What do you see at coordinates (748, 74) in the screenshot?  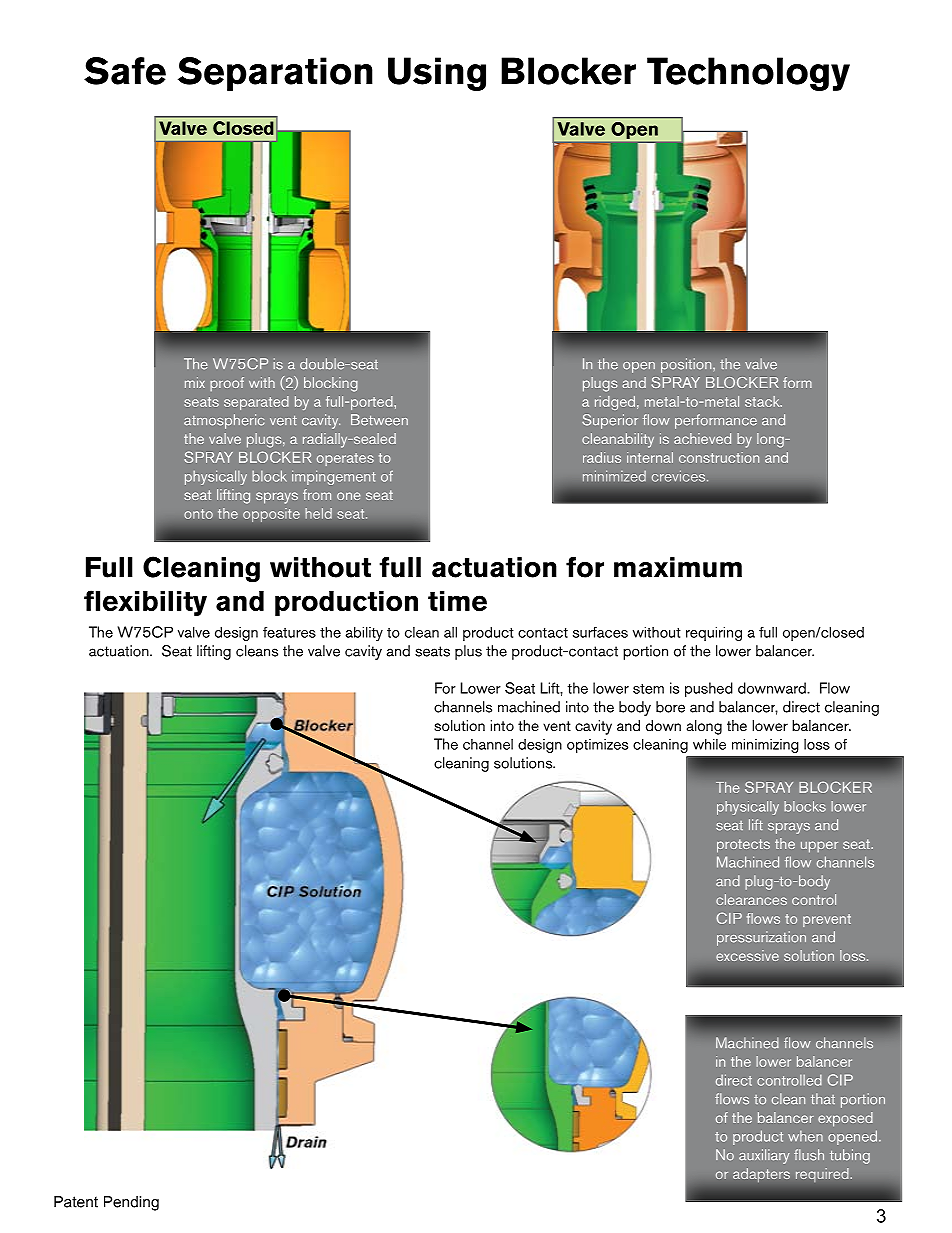 I see `Technology` at bounding box center [748, 74].
